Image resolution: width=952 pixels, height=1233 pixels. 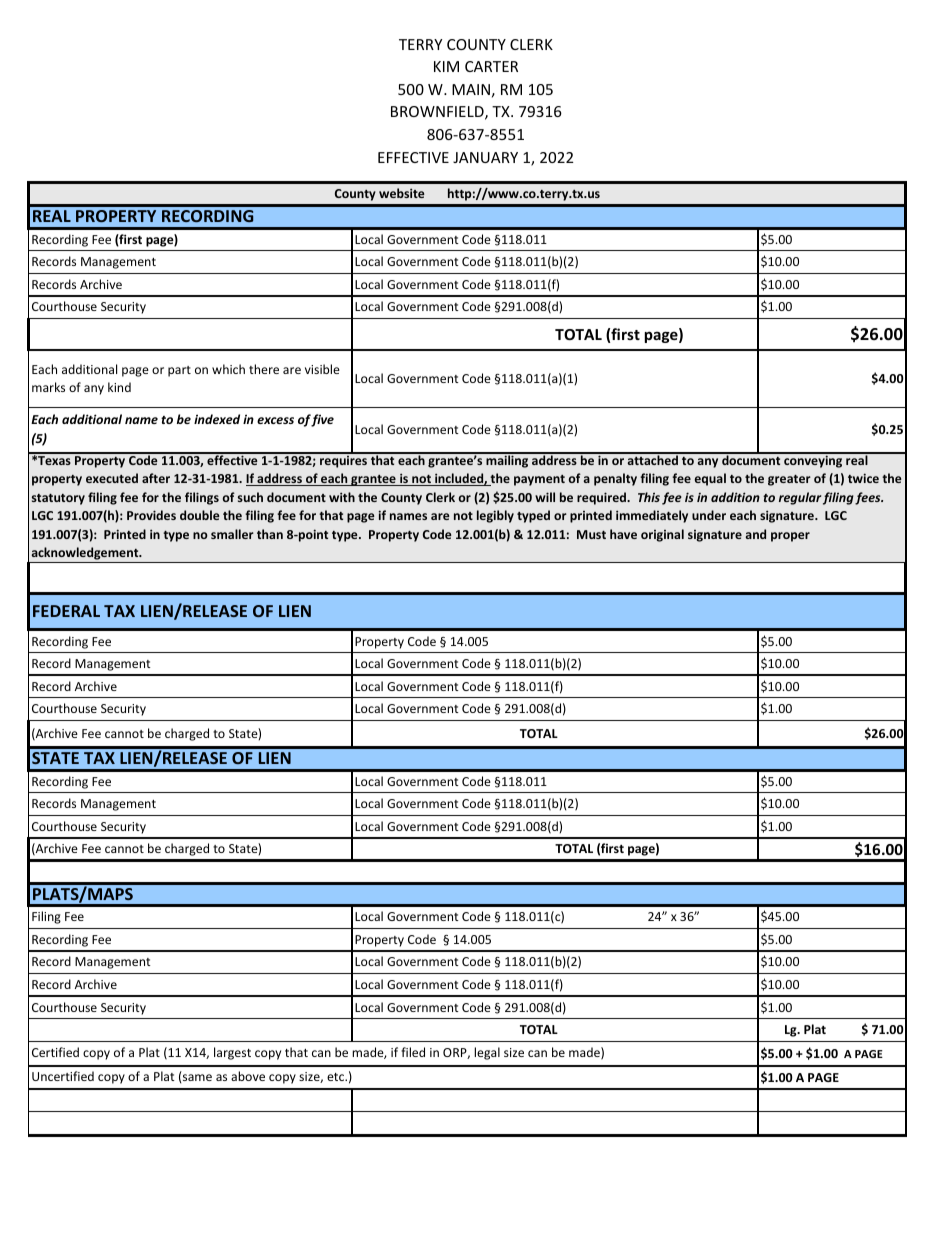 What do you see at coordinates (232, 1053) in the screenshot?
I see `largest` at bounding box center [232, 1053].
